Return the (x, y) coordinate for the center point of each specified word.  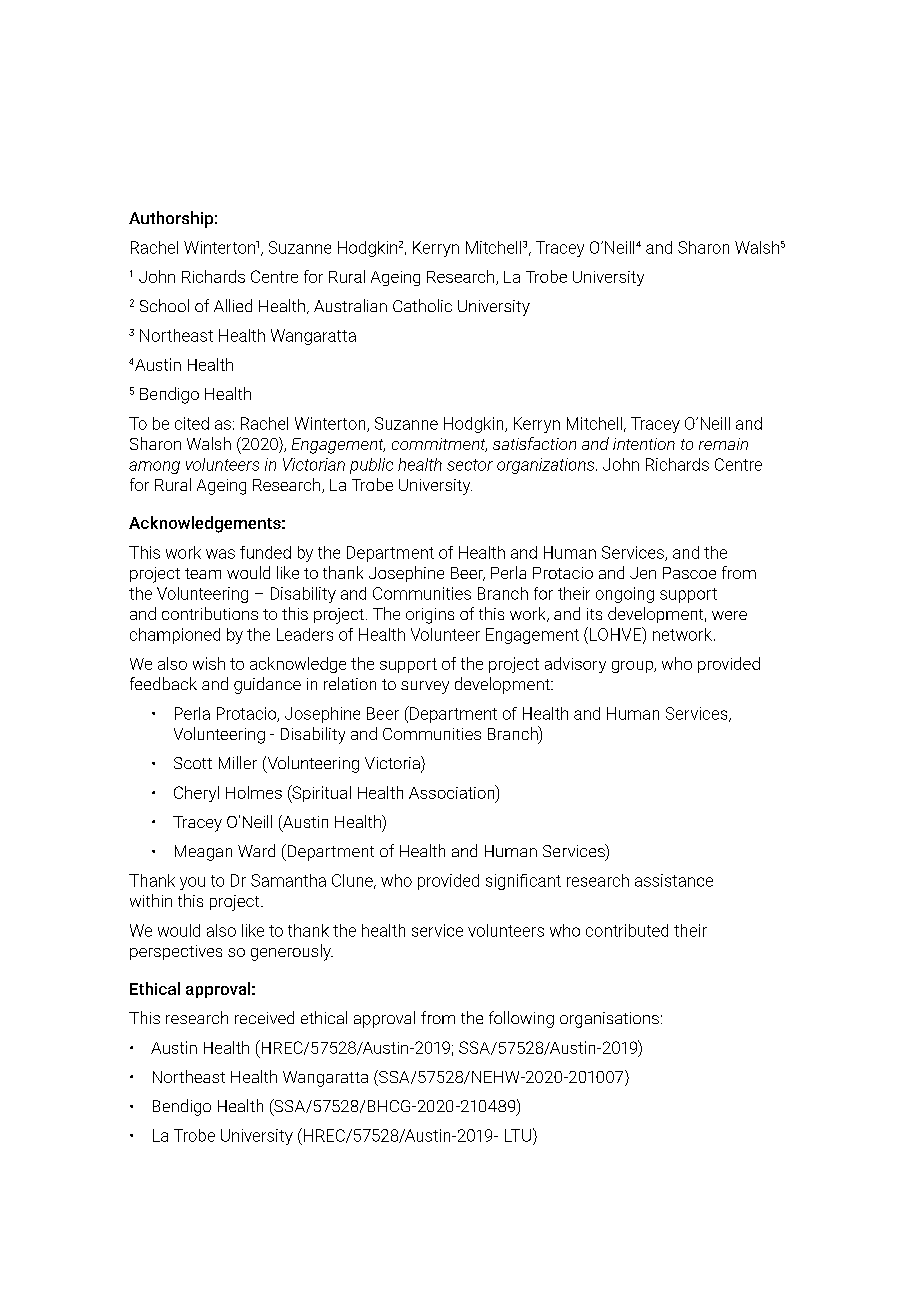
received (264, 1017)
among (154, 467)
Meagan (203, 853)
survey (425, 687)
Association (453, 792)
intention (644, 444)
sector (470, 465)
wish (209, 663)
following (521, 1019)
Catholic (422, 305)
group (633, 667)
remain (723, 444)
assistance (674, 880)
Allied (233, 305)
